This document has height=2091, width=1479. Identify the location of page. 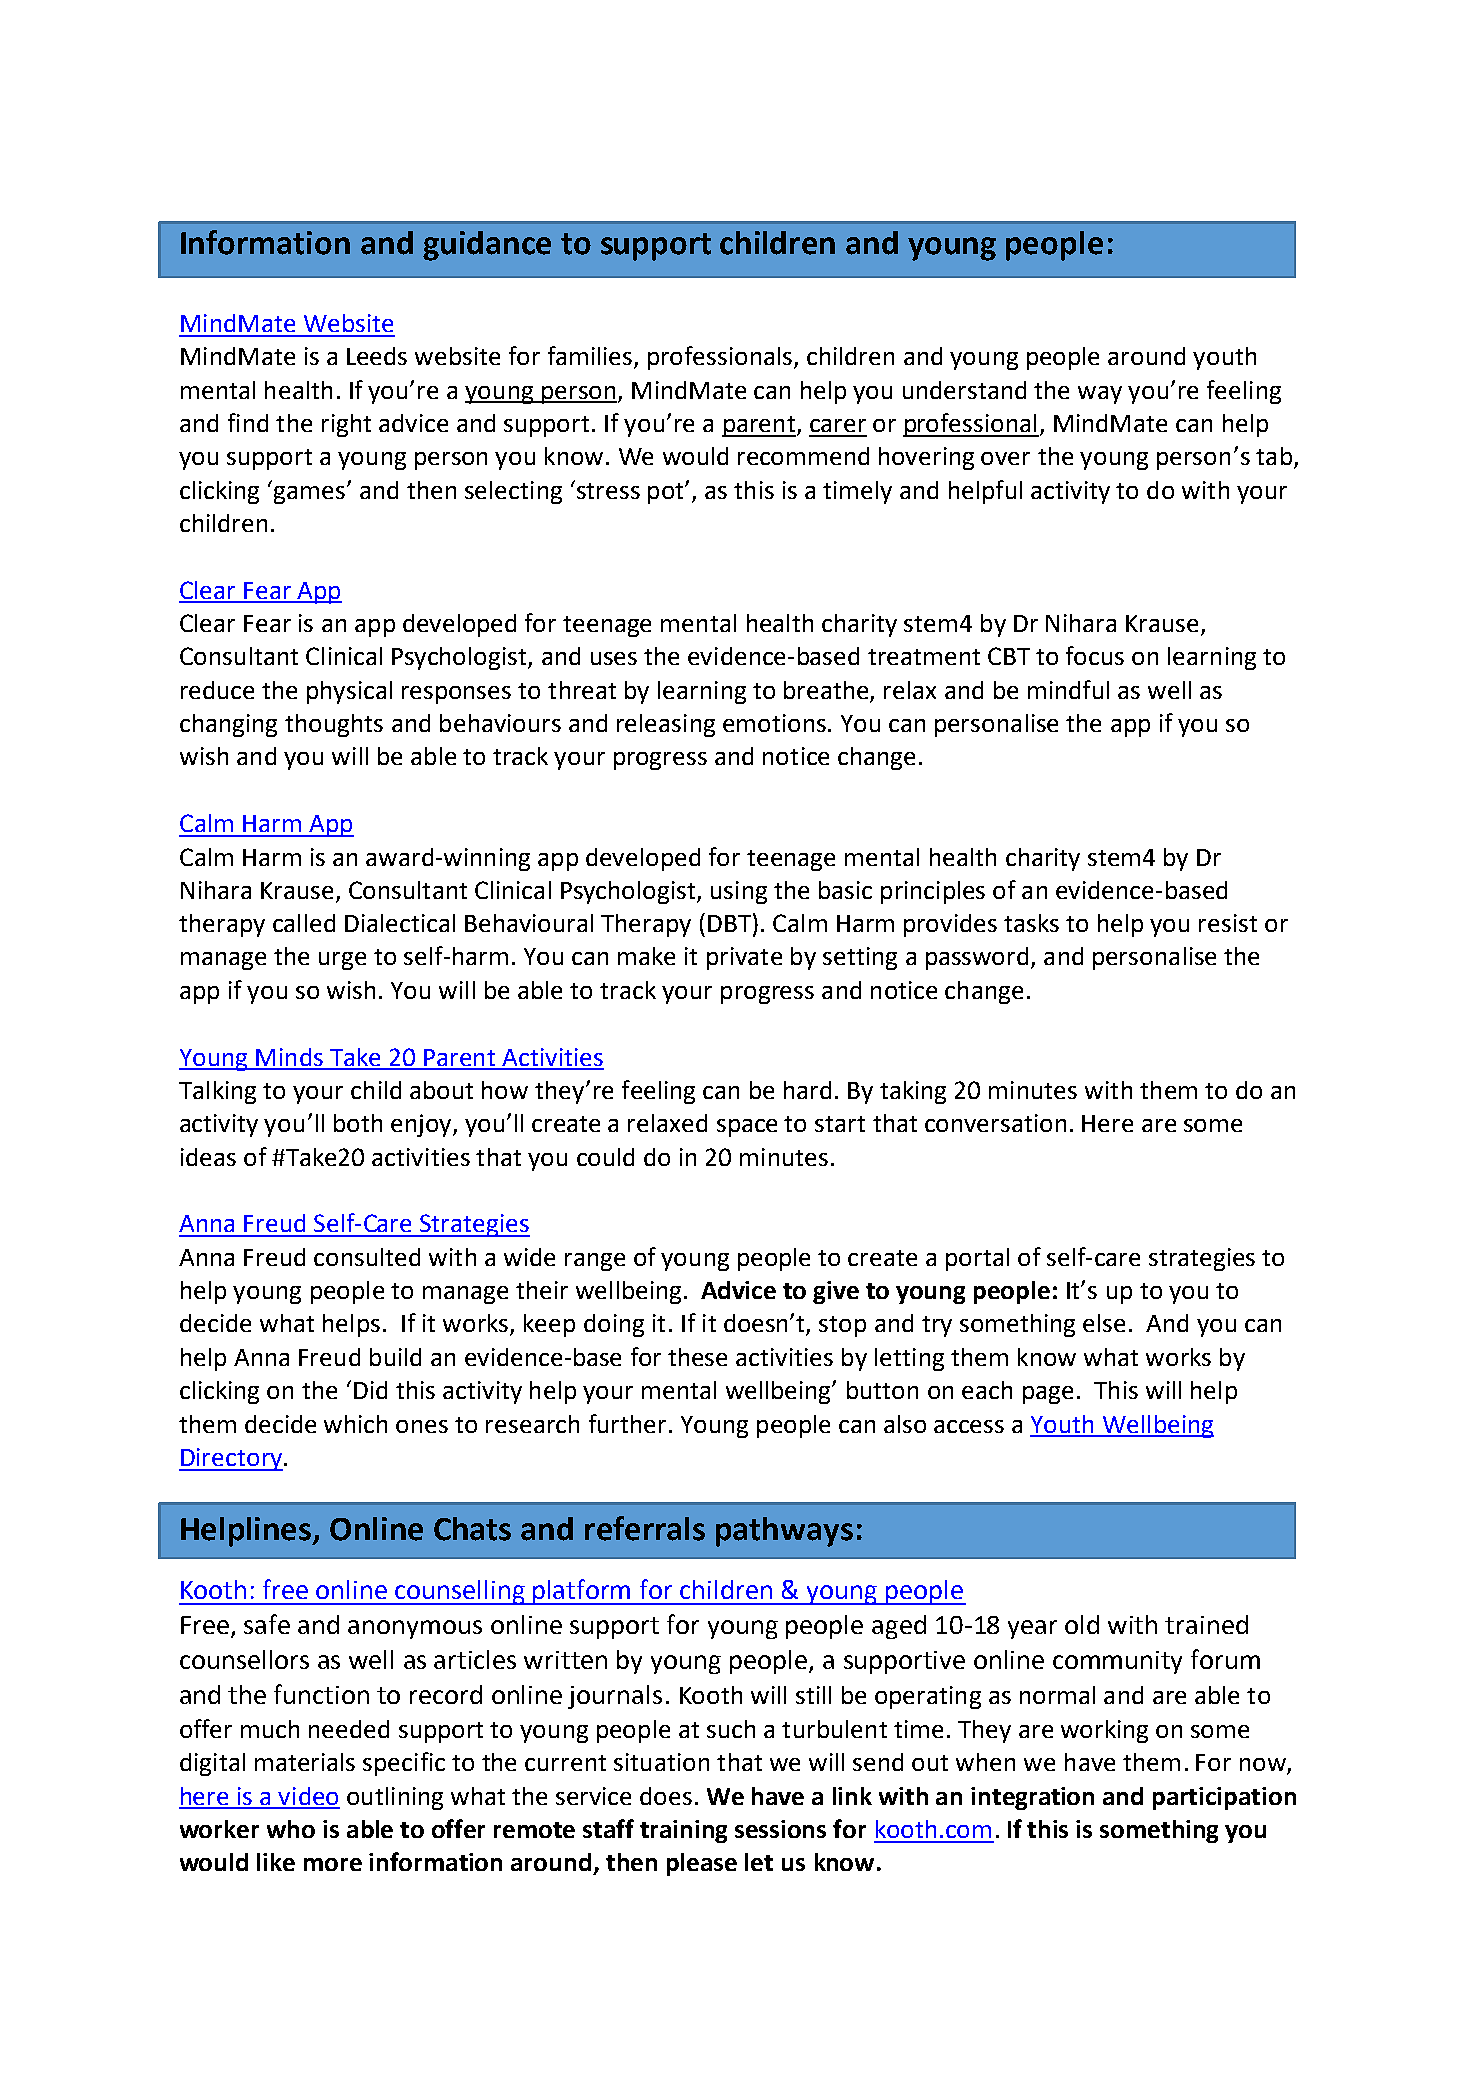
(1048, 1395).
